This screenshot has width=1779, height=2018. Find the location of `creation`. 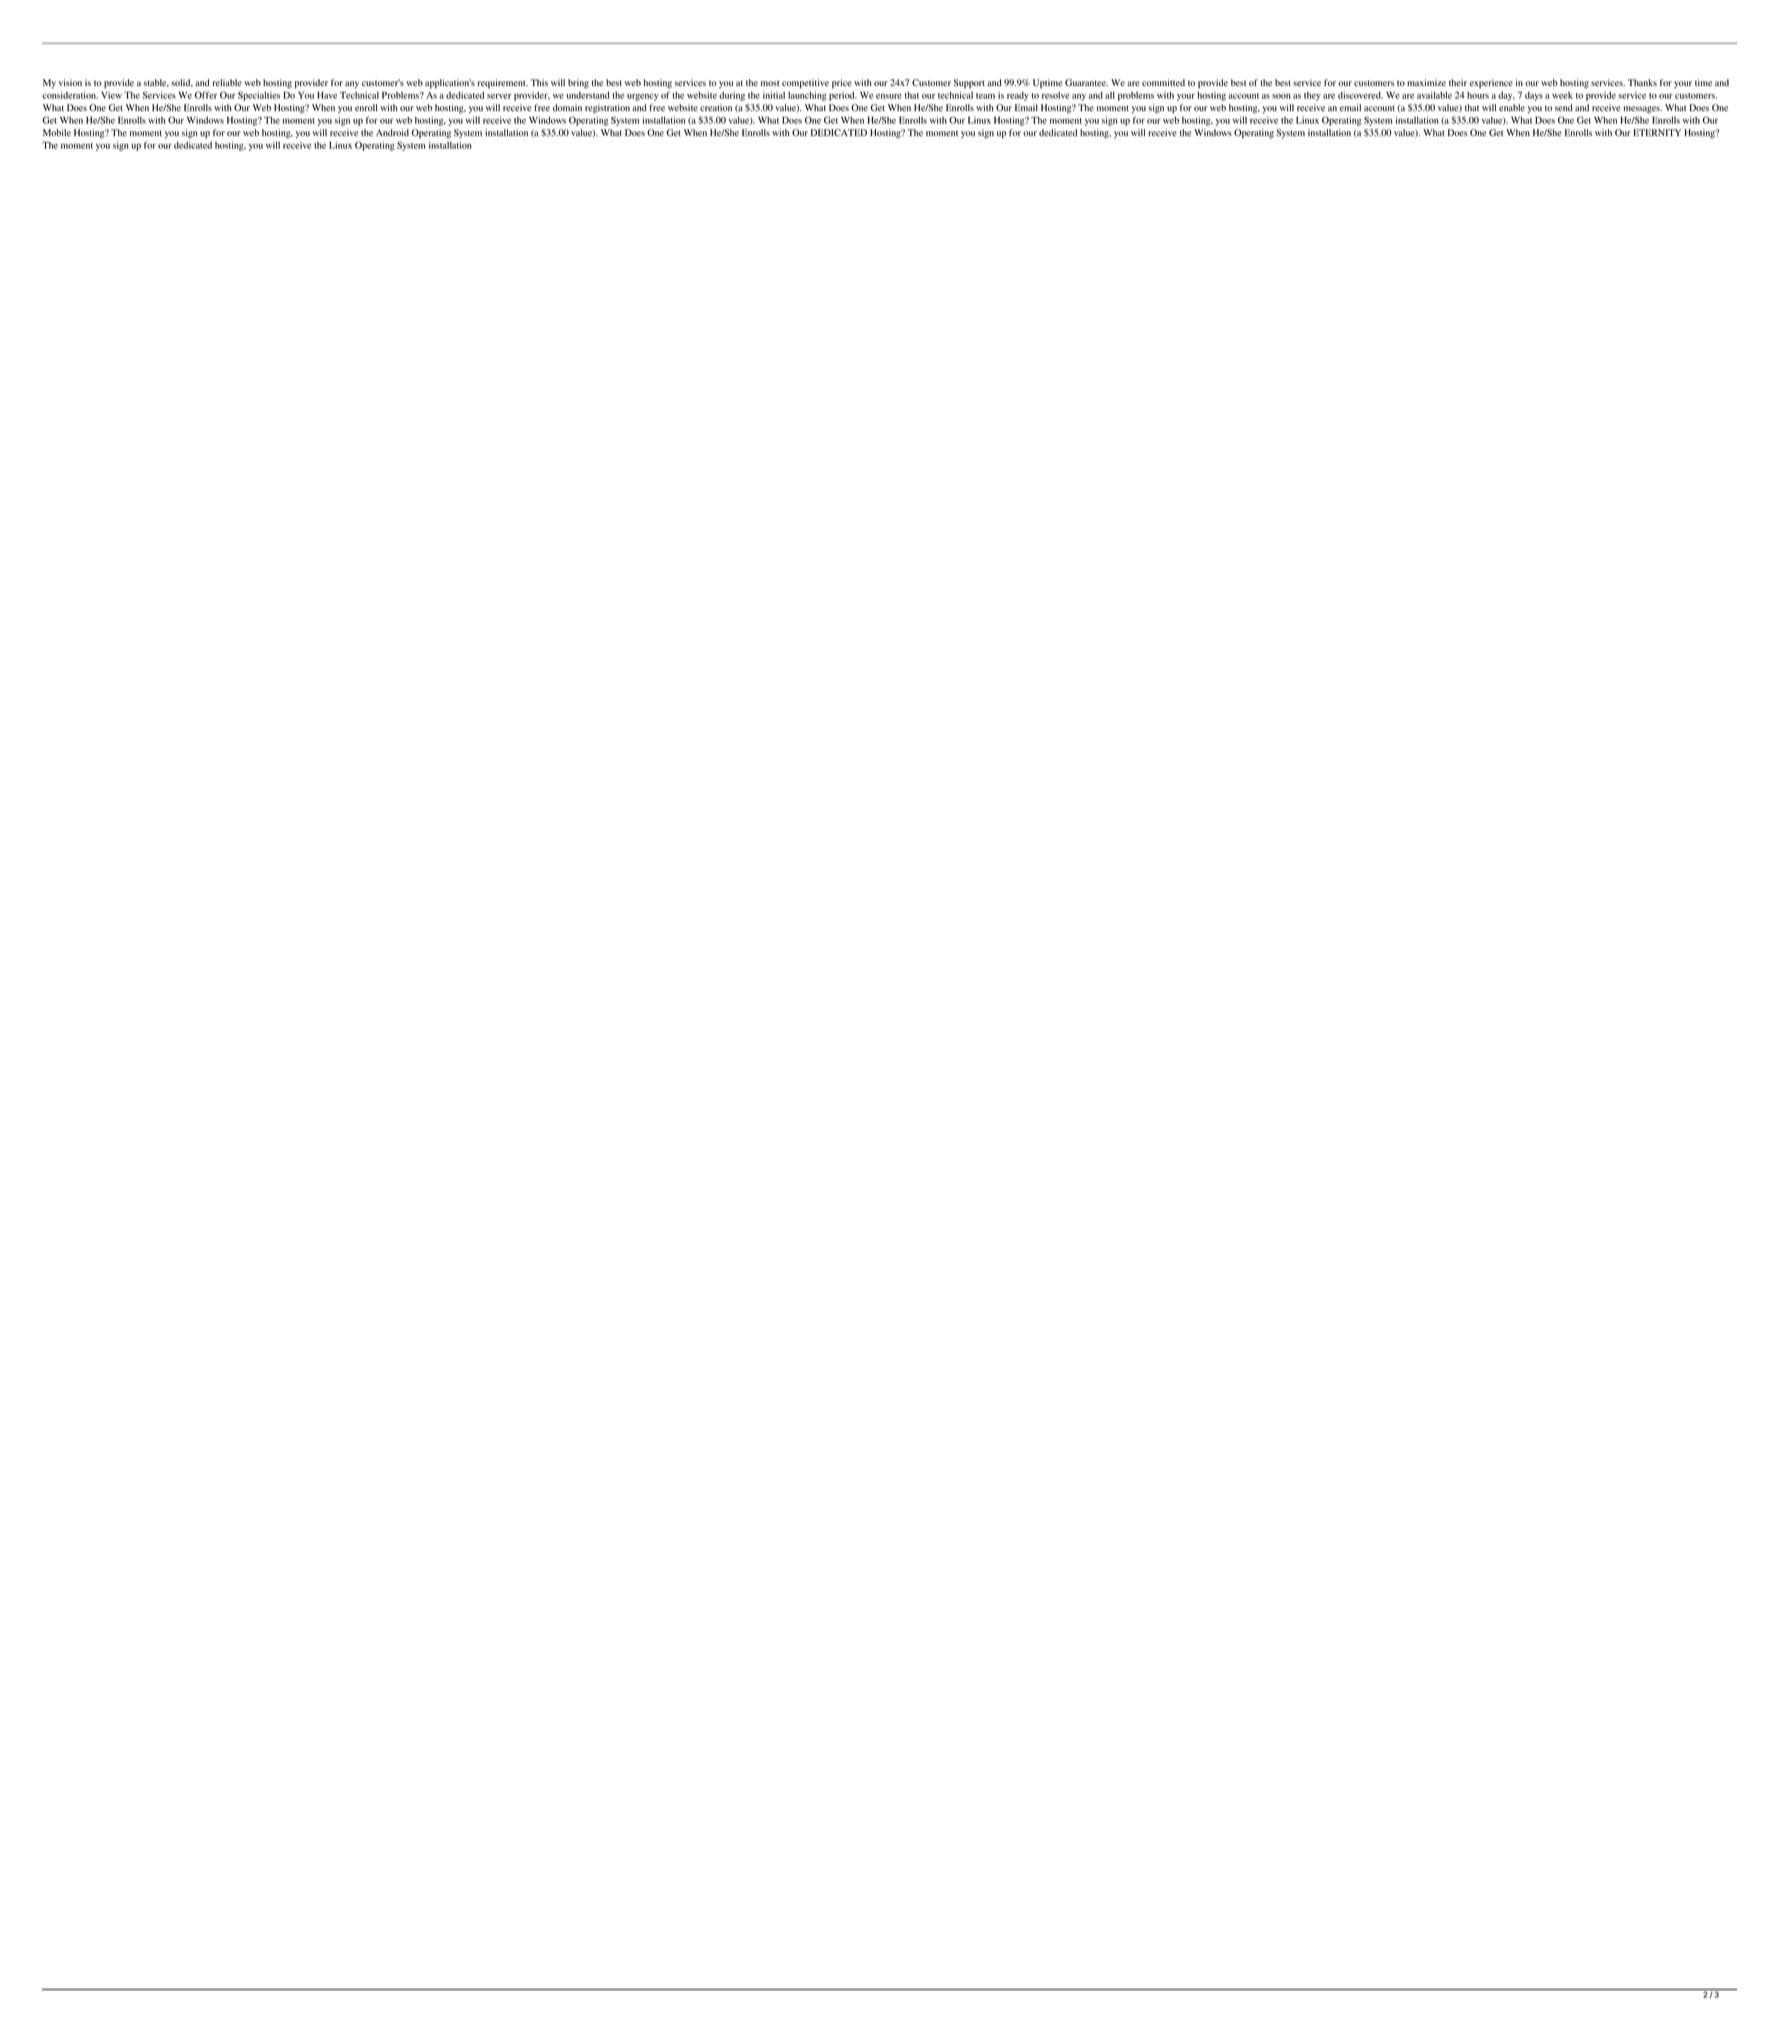

creation is located at coordinates (716, 107).
